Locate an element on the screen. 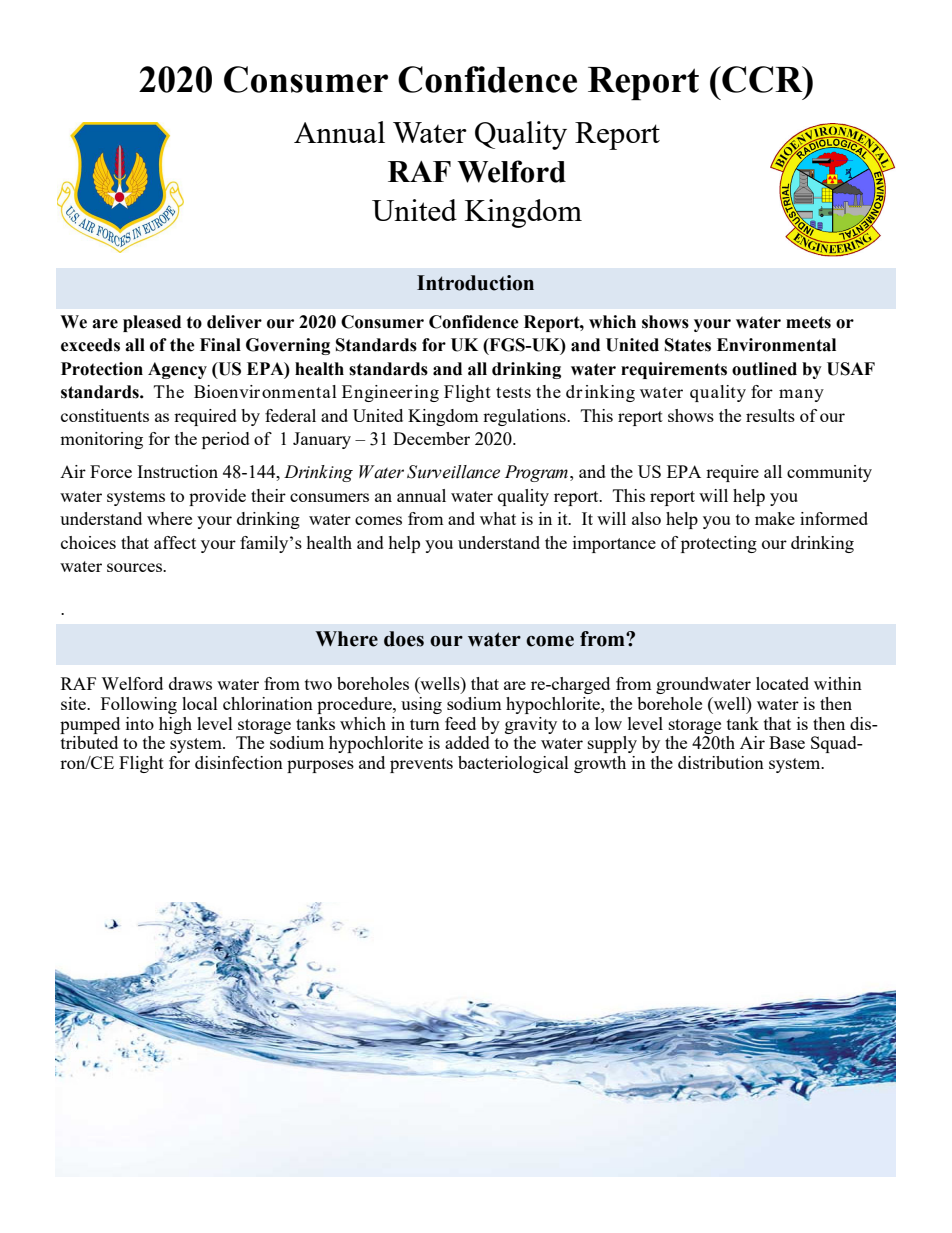  Introduction is located at coordinates (475, 283).
